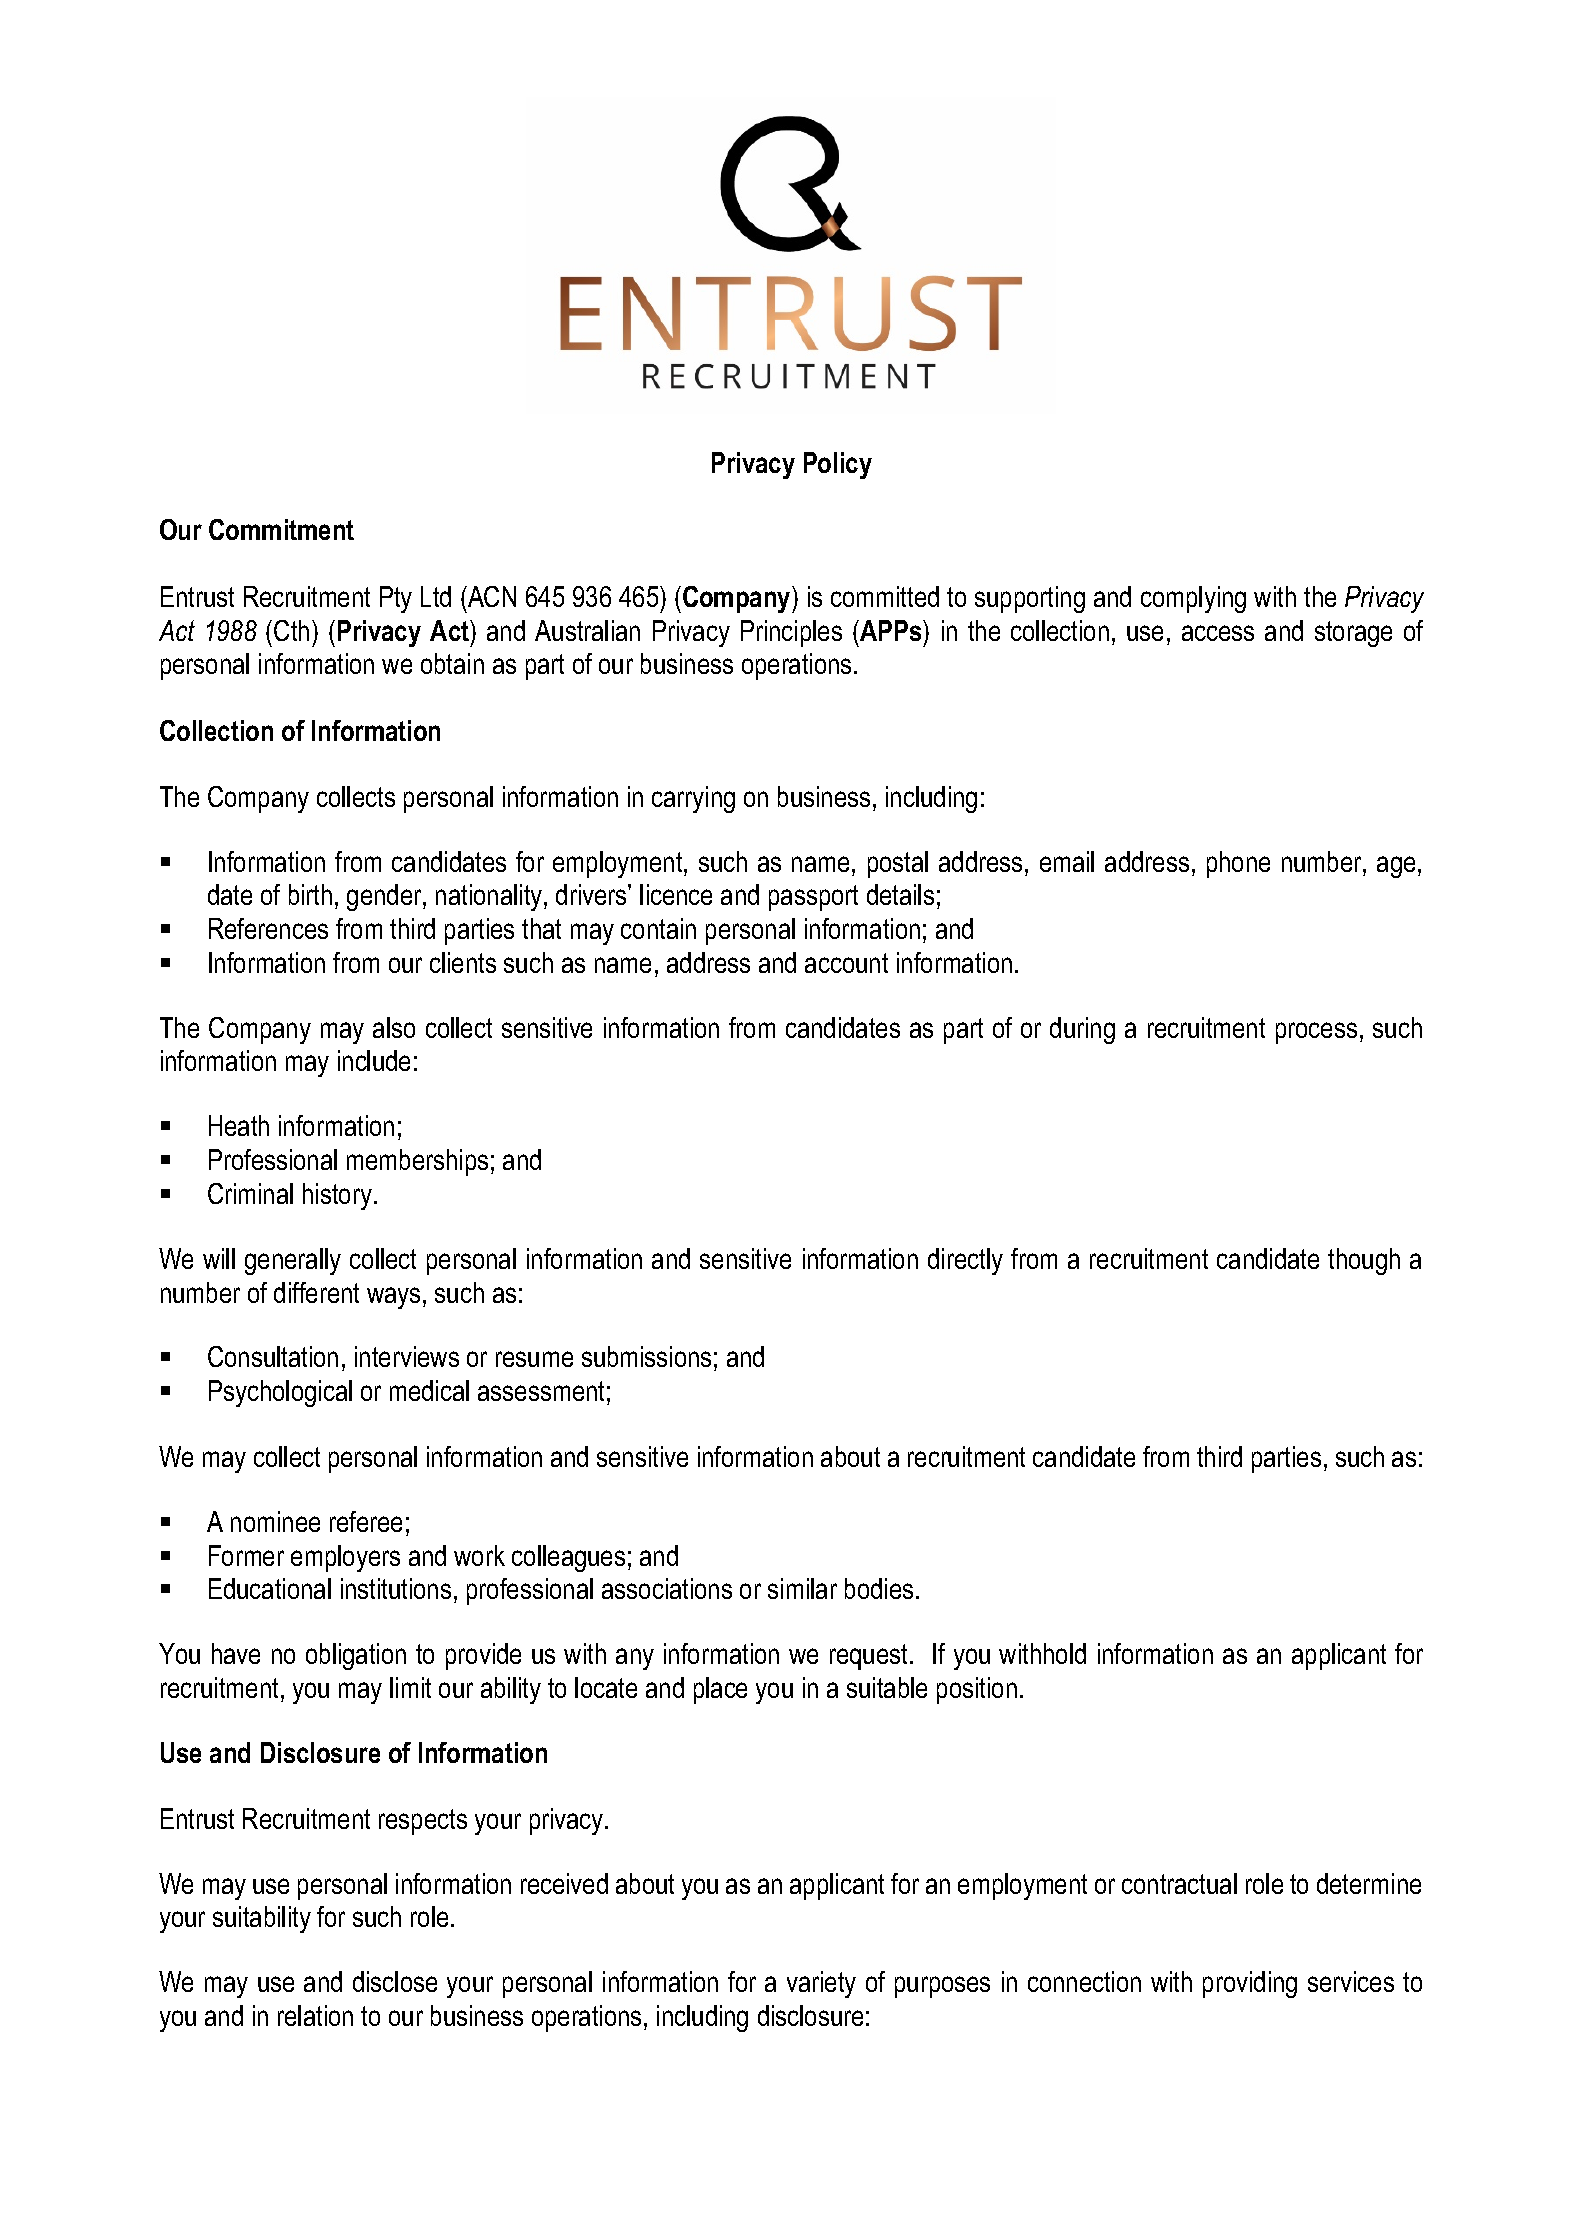 This screenshot has height=2234, width=1580. I want to click on disclose, so click(395, 1981).
